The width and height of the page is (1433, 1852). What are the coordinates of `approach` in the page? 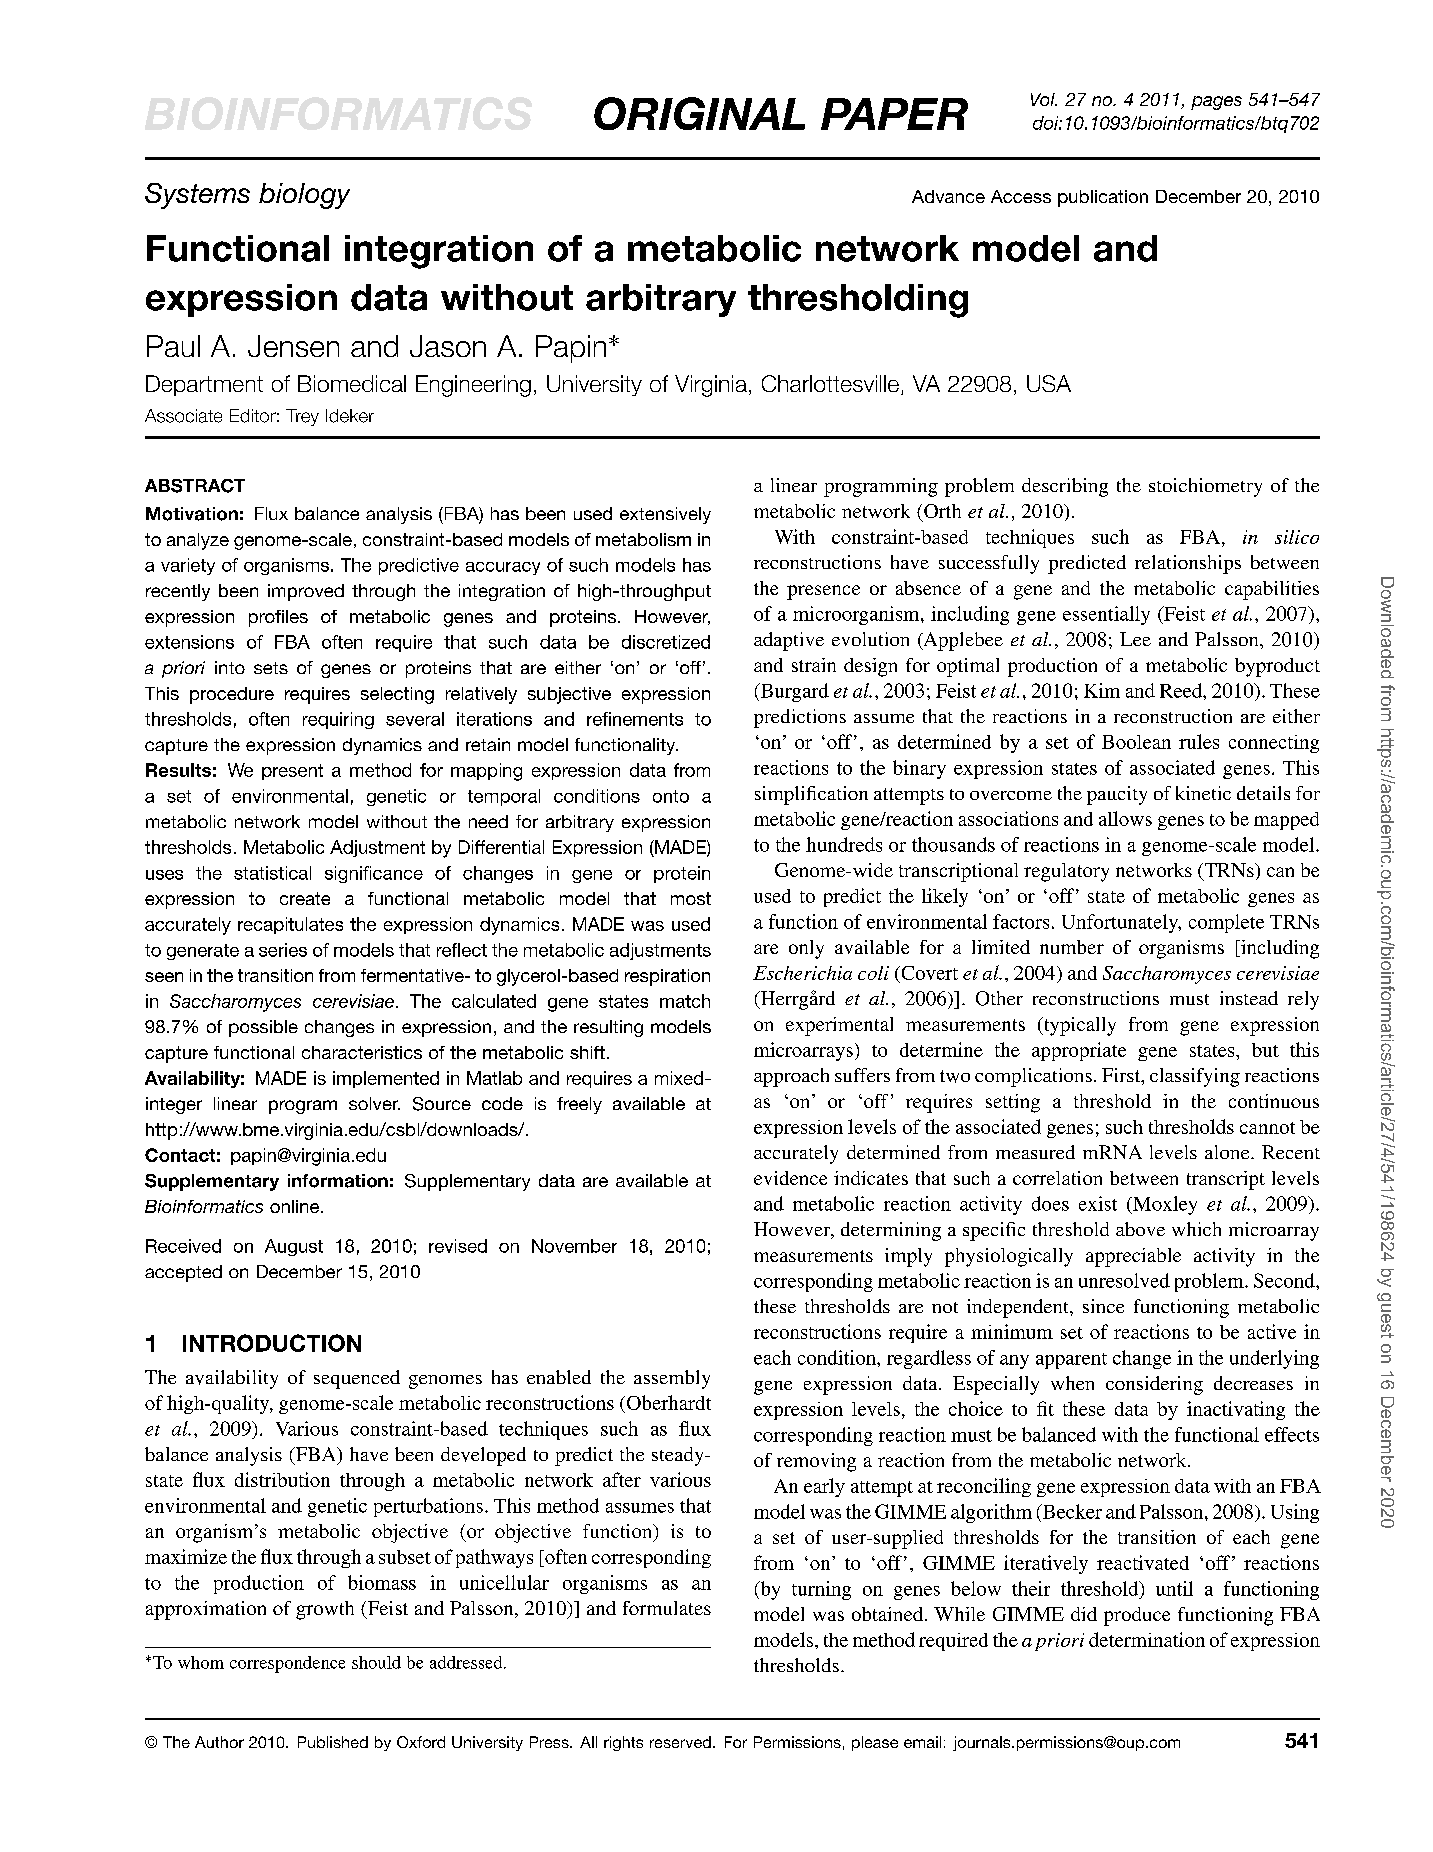 It's located at (791, 1077).
